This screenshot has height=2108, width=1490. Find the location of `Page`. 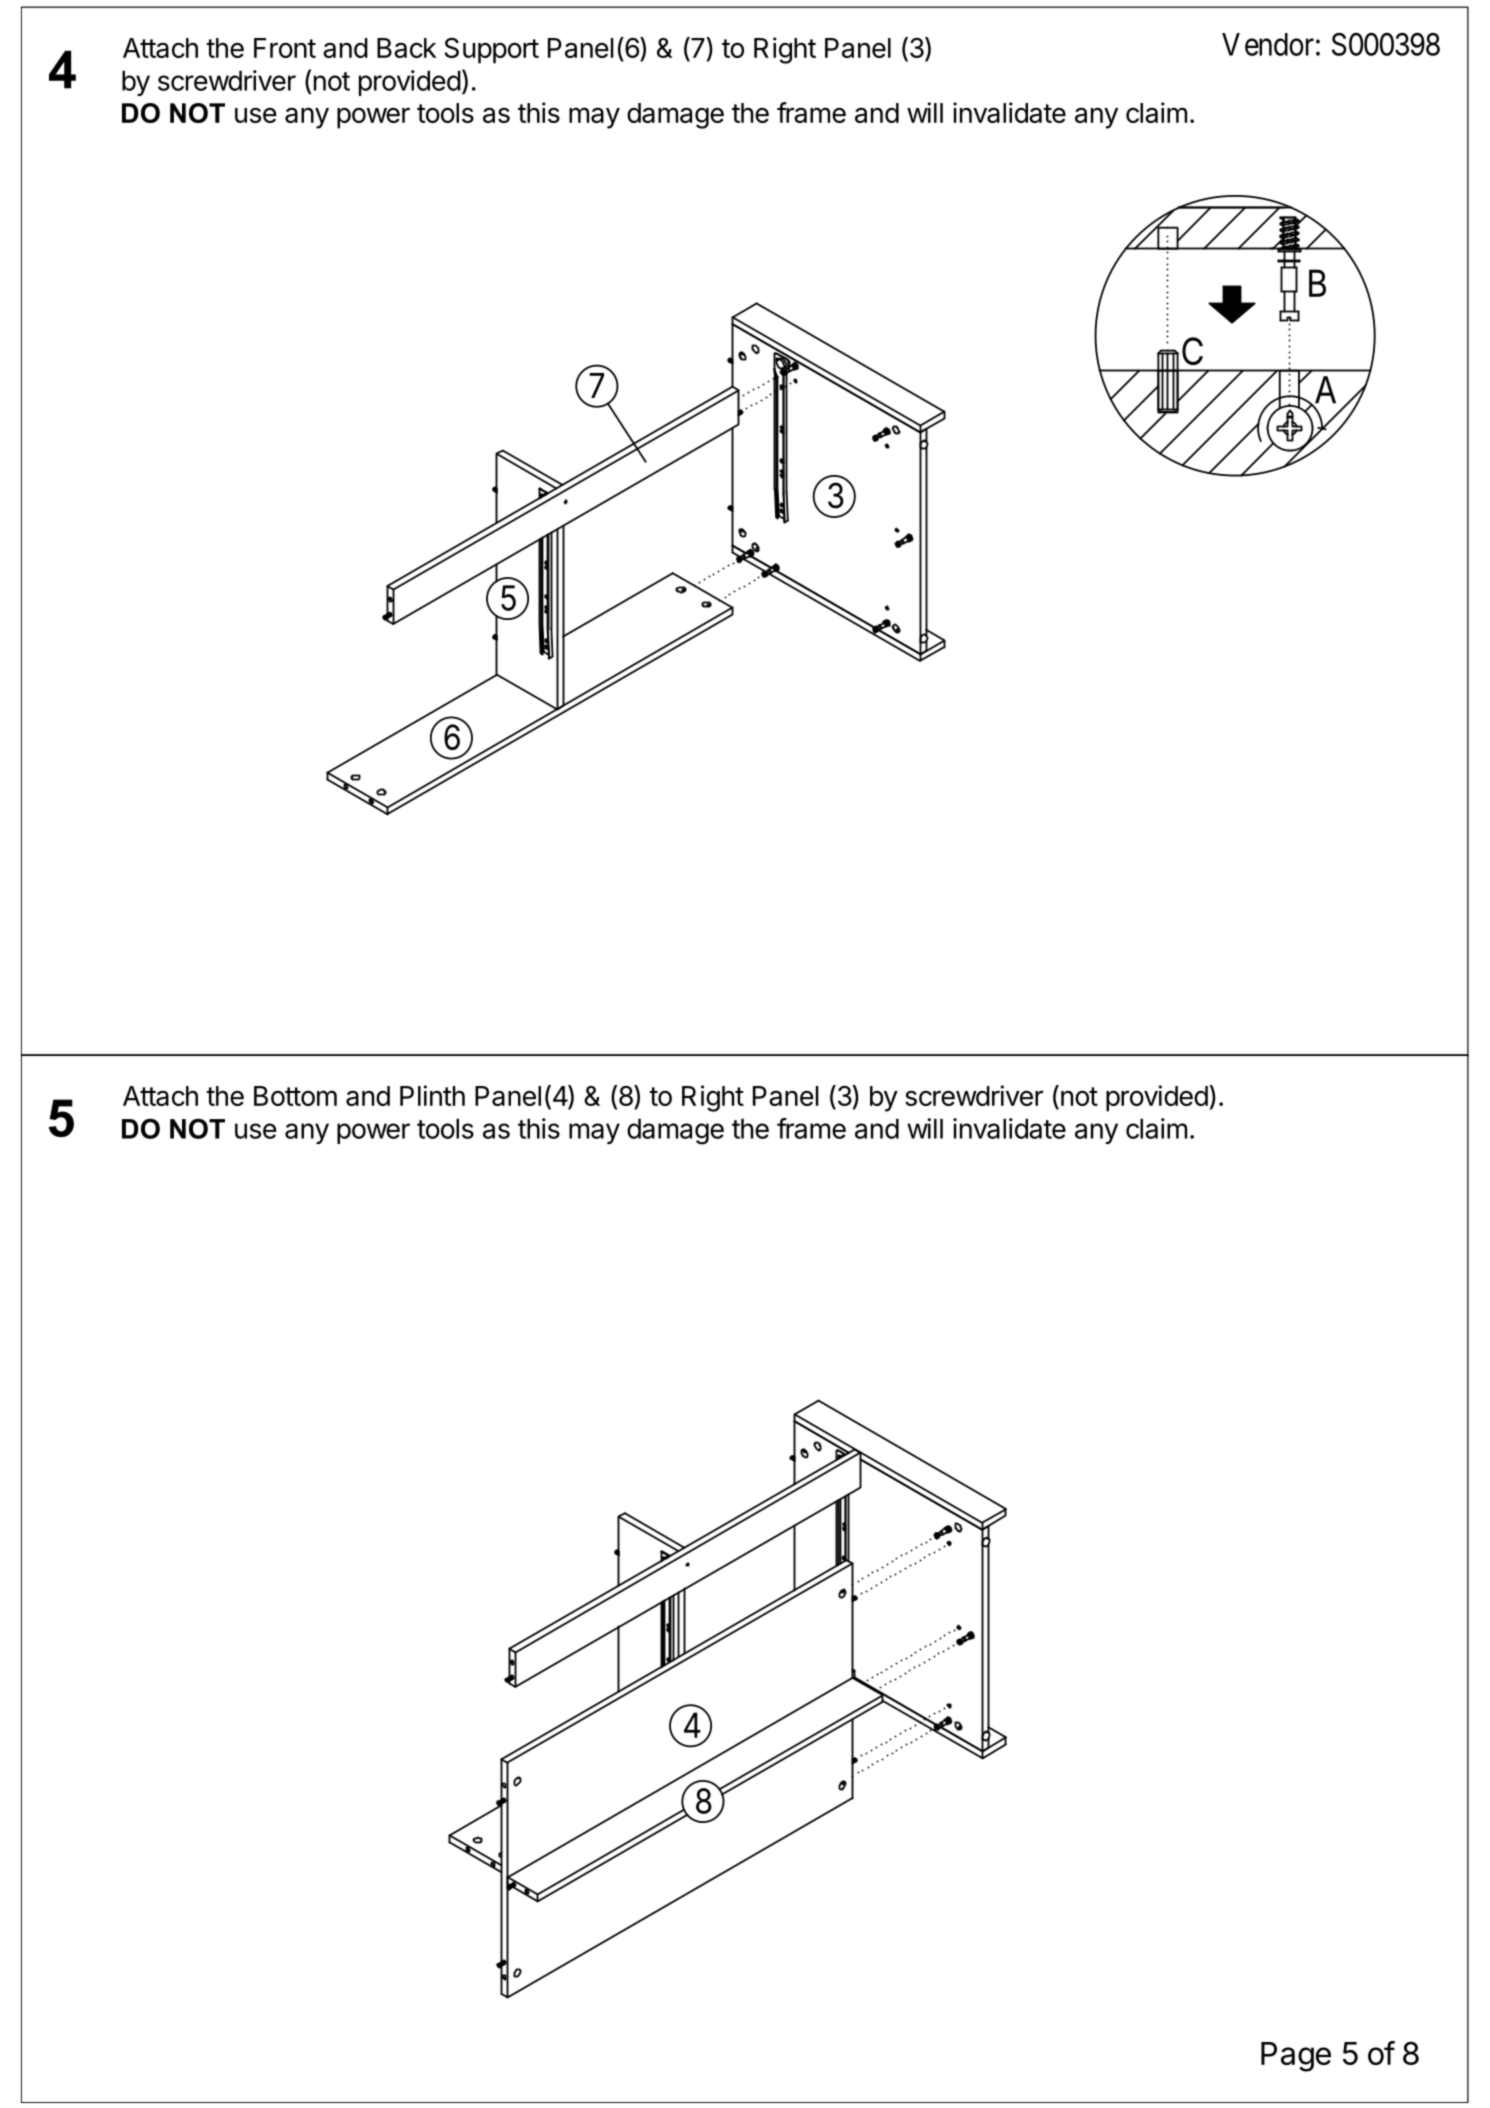

Page is located at coordinates (1296, 2057).
